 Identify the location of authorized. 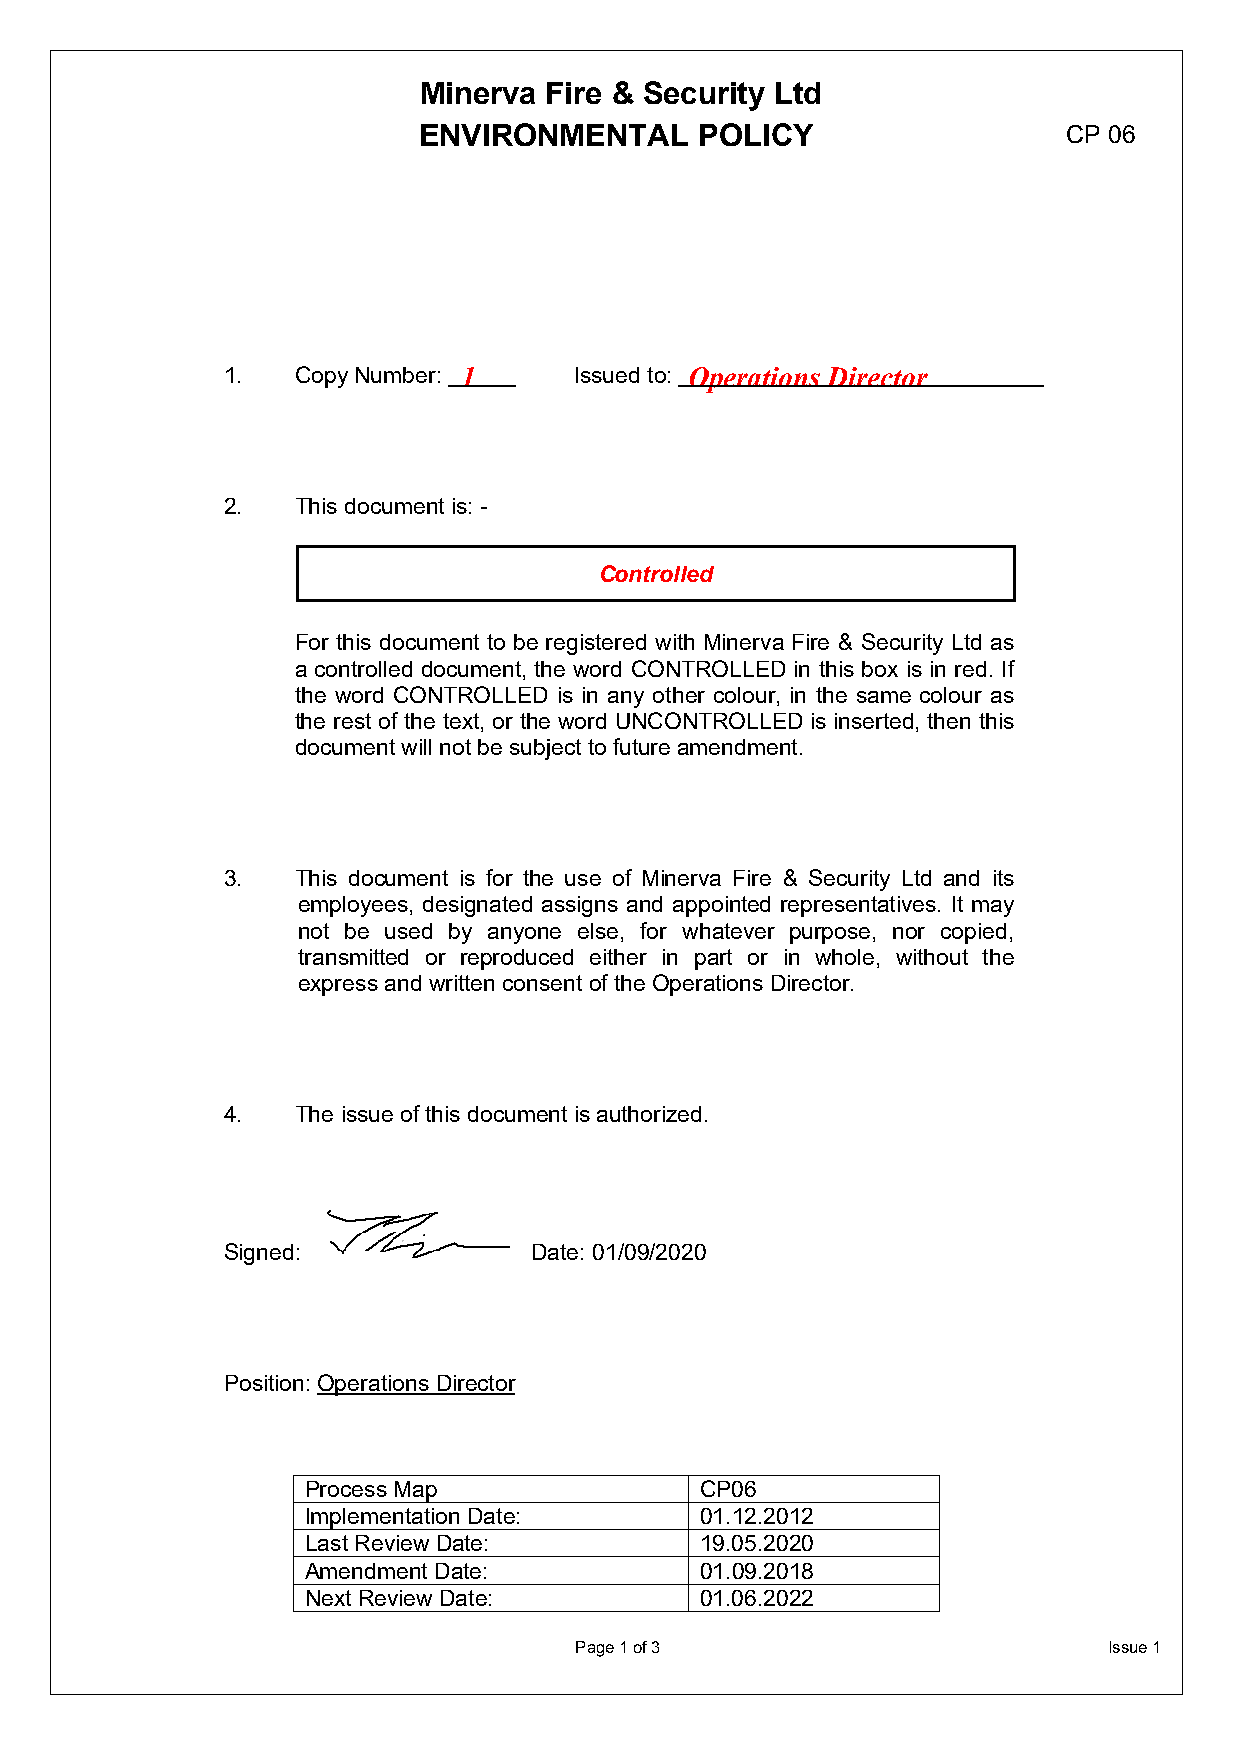
(649, 1114).
